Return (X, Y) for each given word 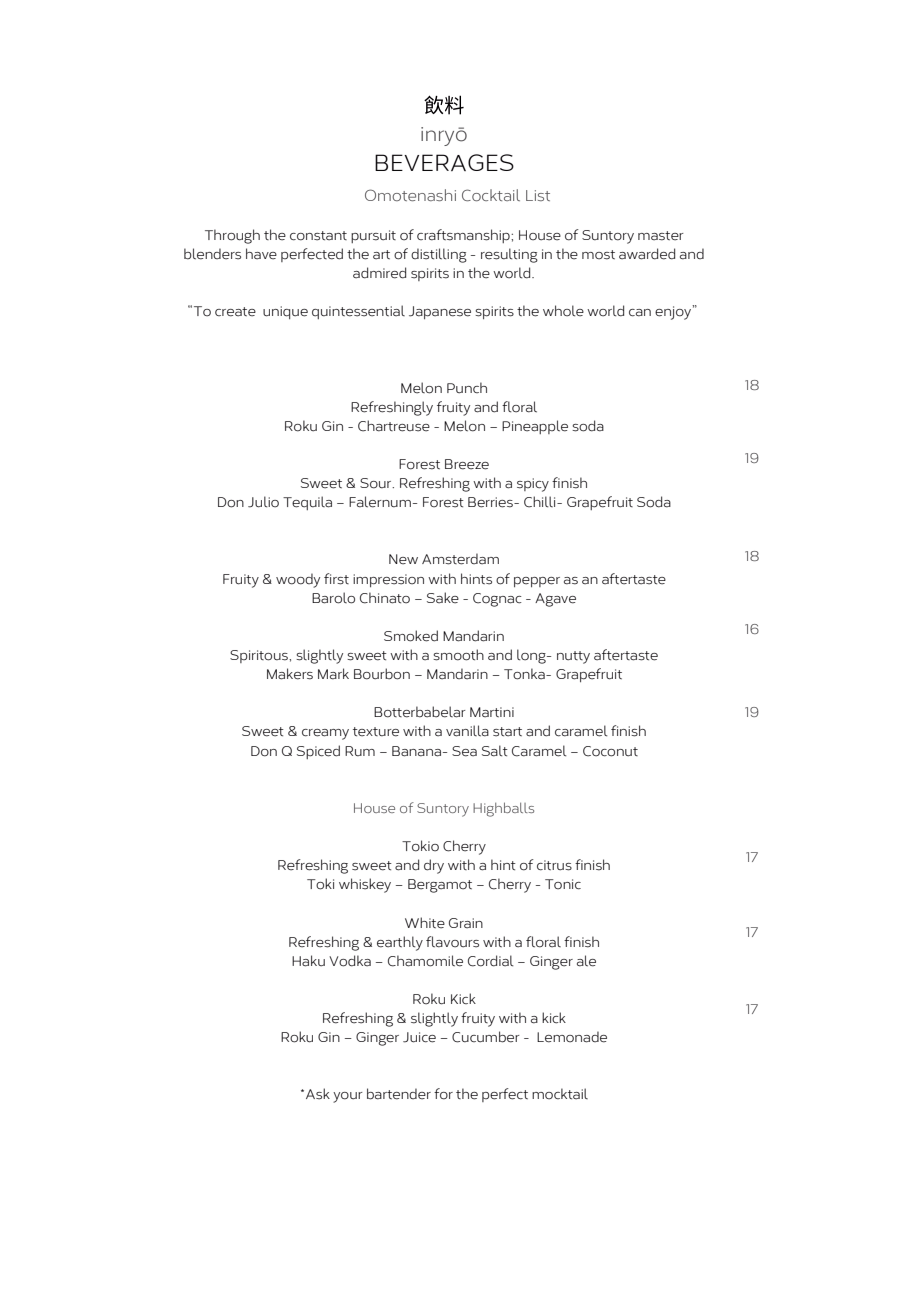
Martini (492, 712)
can (640, 313)
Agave (555, 600)
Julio (263, 502)
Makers (290, 674)
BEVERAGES (444, 162)
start (507, 732)
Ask (318, 1094)
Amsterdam (460, 559)
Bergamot (440, 886)
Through (232, 236)
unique (285, 312)
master (661, 236)
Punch (467, 388)
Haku (308, 961)
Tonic (563, 884)
